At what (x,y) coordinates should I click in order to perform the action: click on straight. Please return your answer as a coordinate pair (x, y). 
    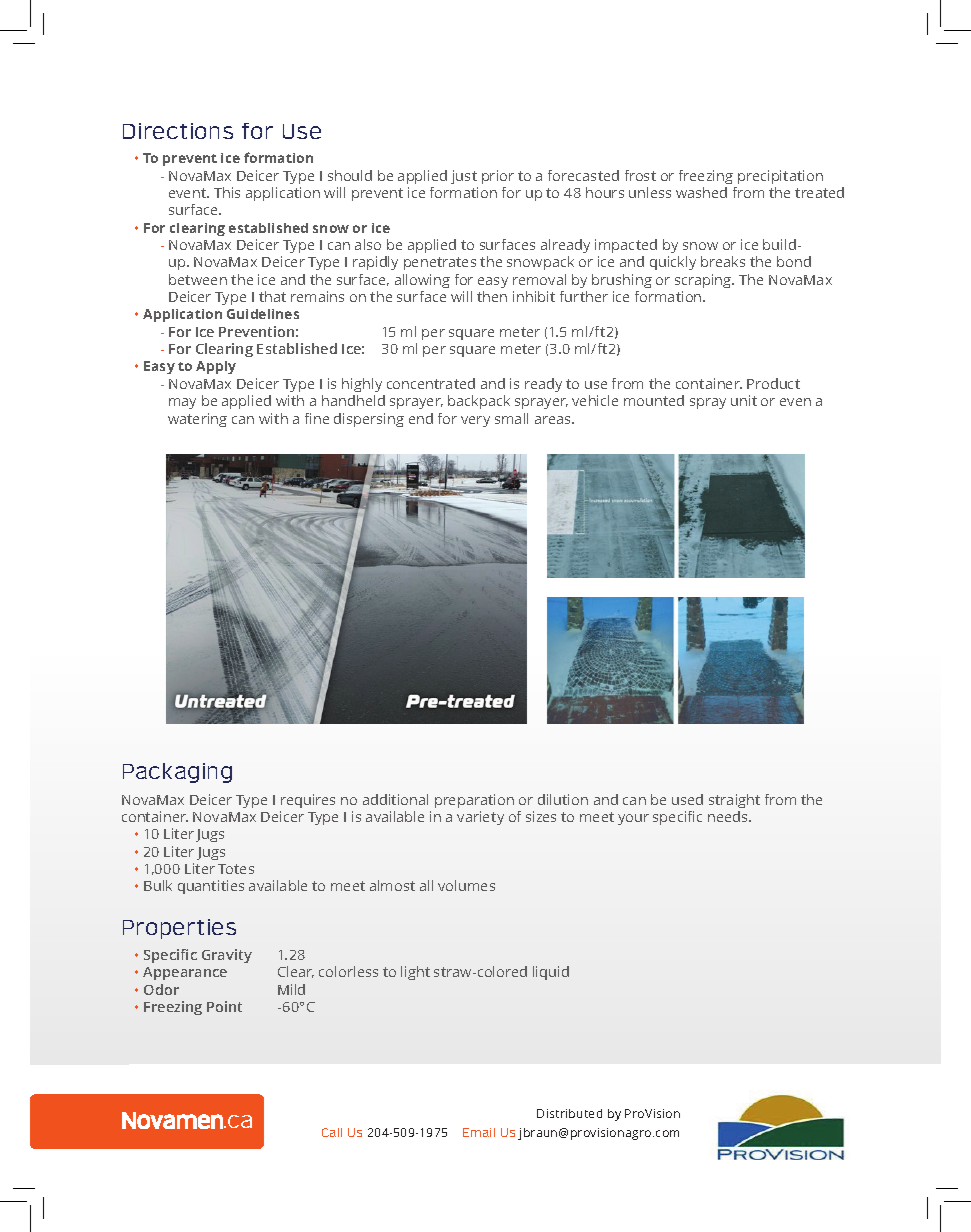
    Looking at the image, I should click on (734, 801).
